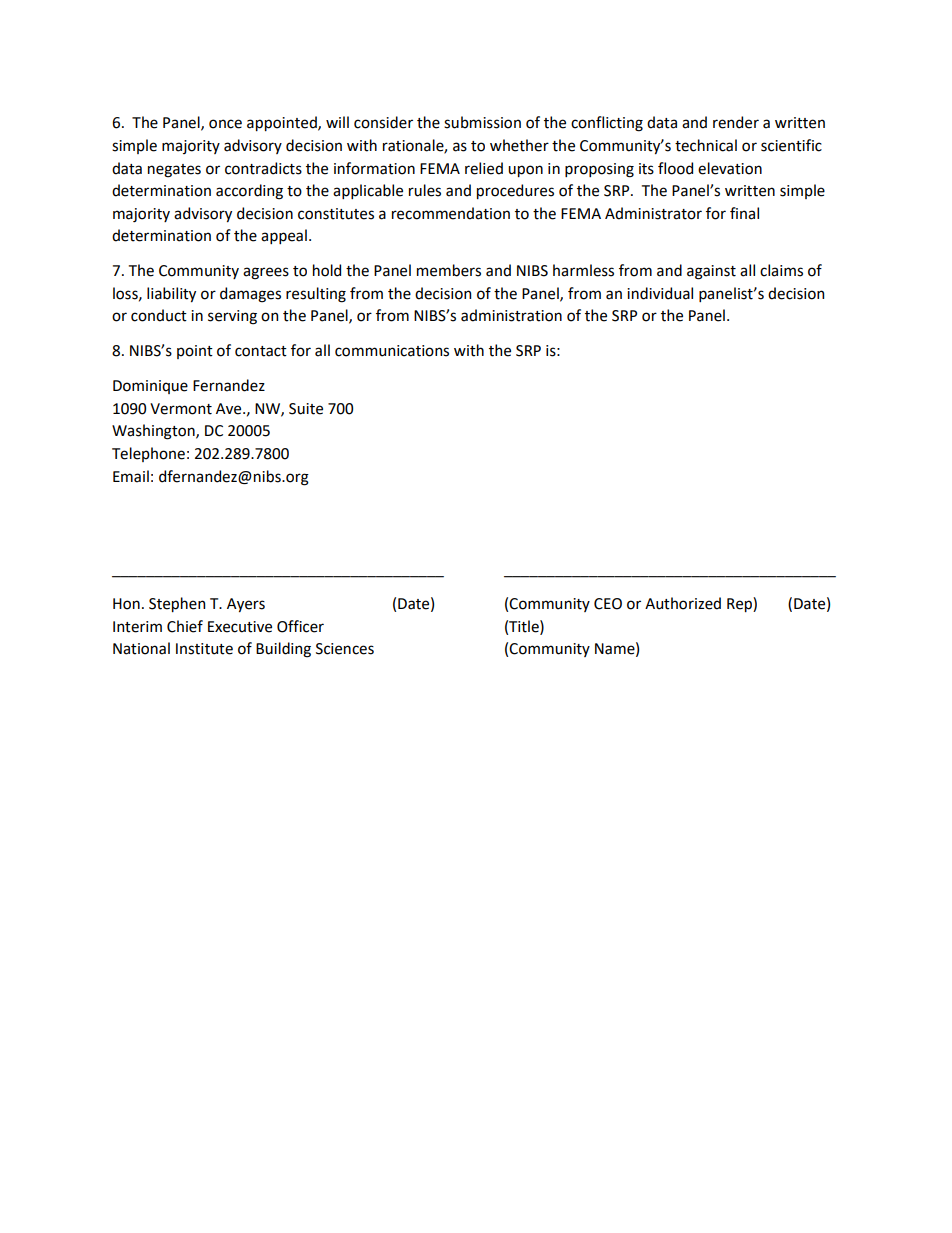 The image size is (952, 1233). Describe the element at coordinates (185, 626) in the document. I see `Chief` at that location.
